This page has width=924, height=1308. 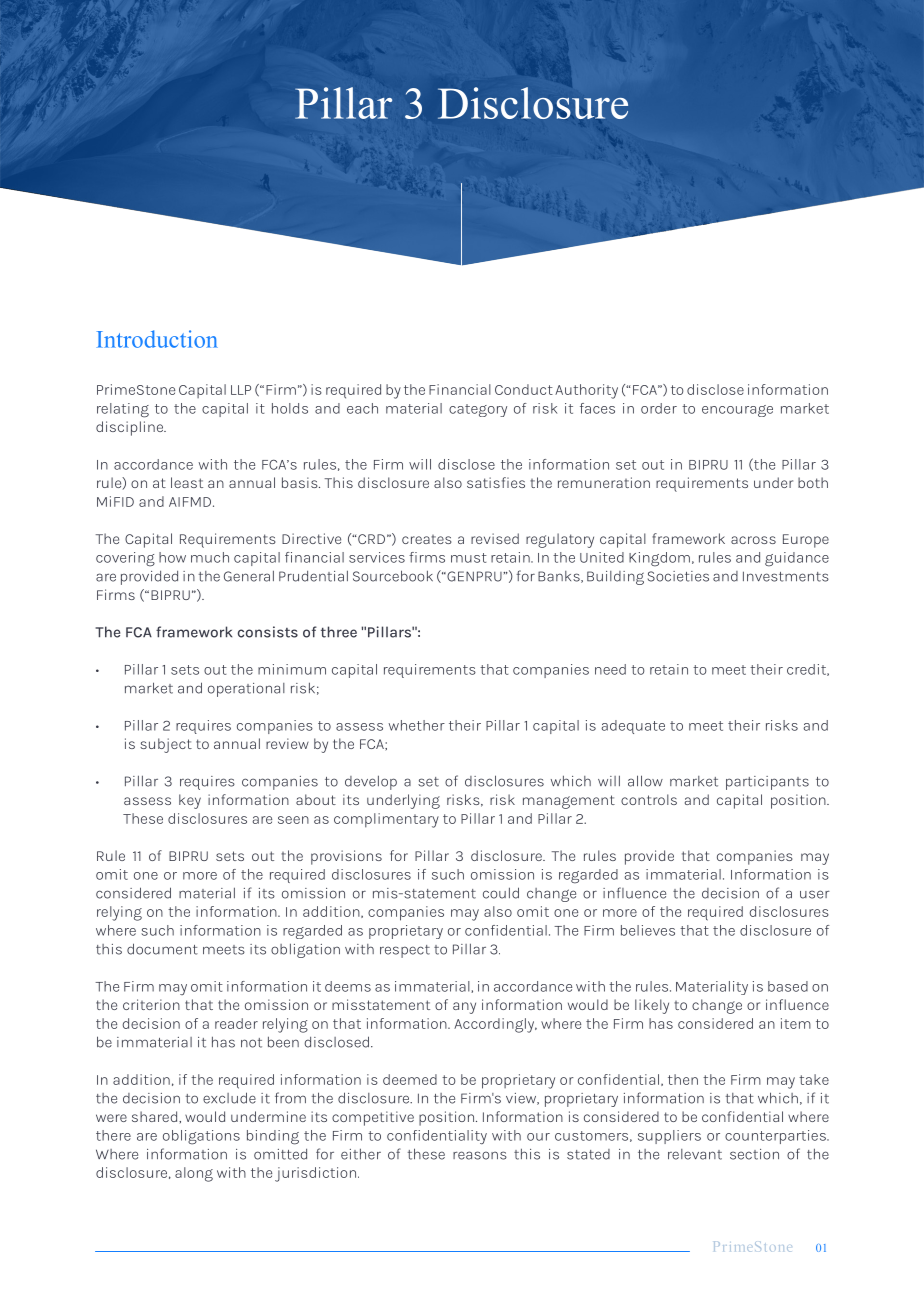 I want to click on encourage, so click(x=737, y=411).
